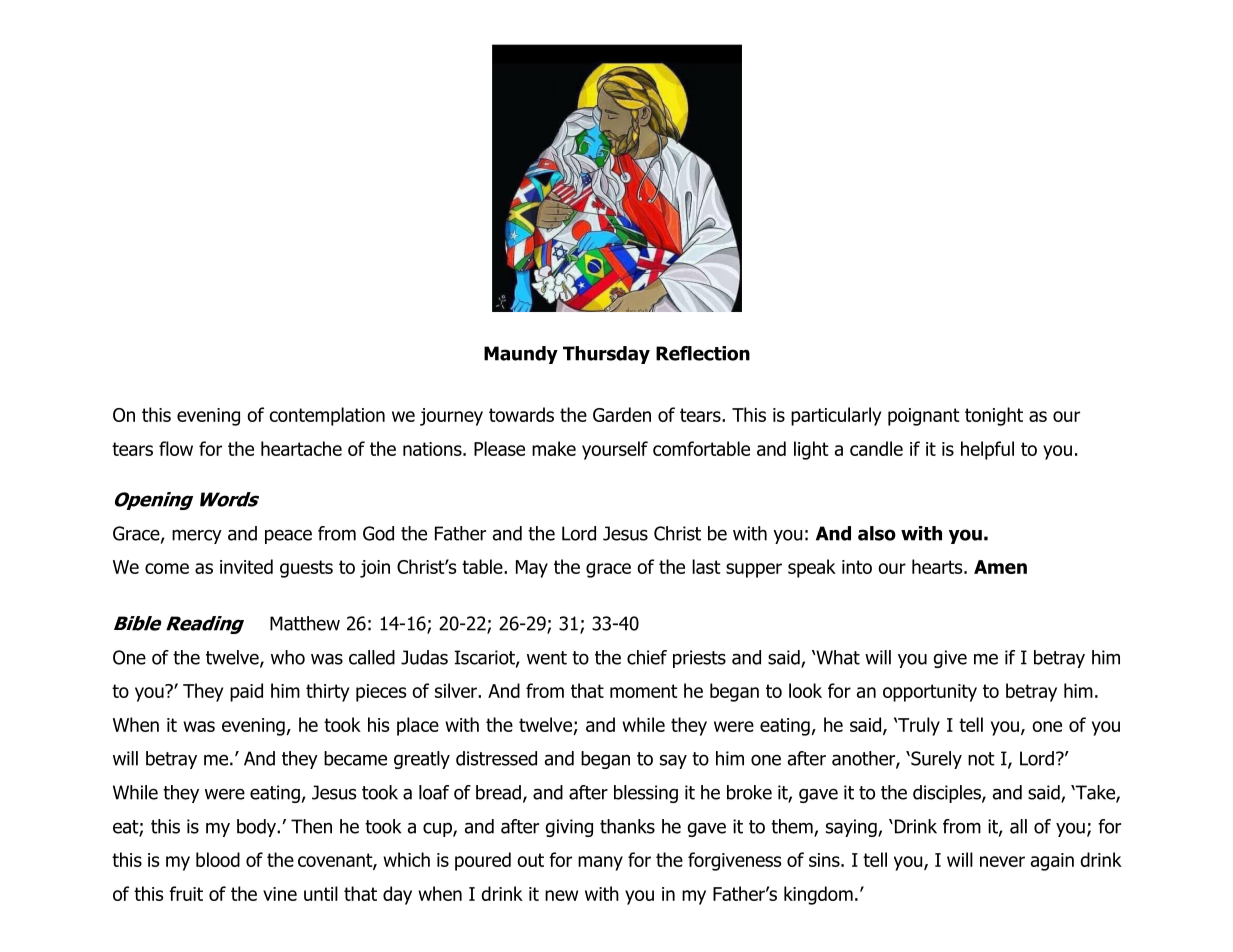 This document has width=1233, height=952. What do you see at coordinates (355, 758) in the document?
I see `became` at bounding box center [355, 758].
